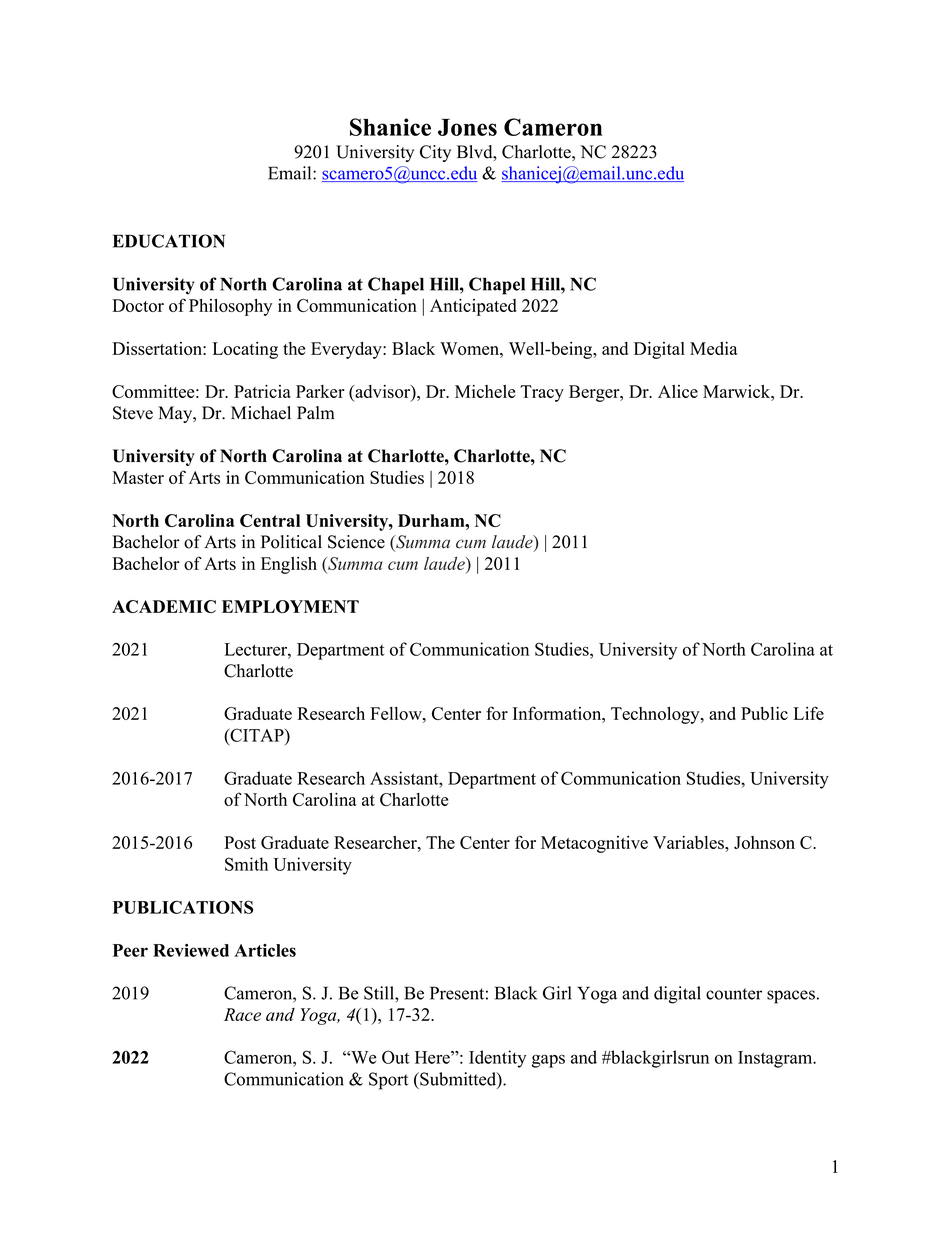 This screenshot has height=1233, width=952. What do you see at coordinates (467, 127) in the screenshot?
I see `Jones` at bounding box center [467, 127].
